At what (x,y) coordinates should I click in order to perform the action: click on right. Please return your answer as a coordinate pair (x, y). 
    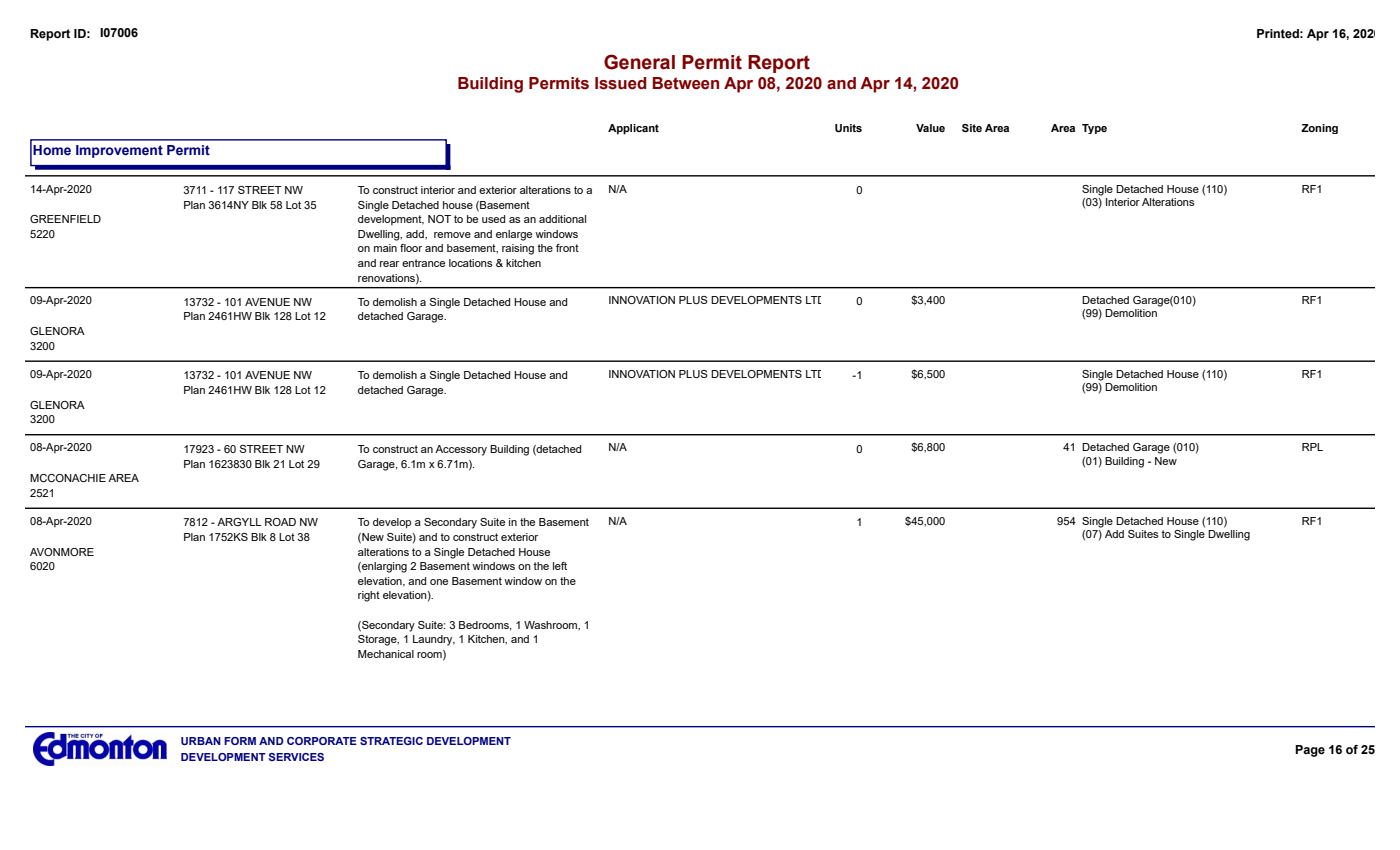
    Looking at the image, I should click on (369, 596).
